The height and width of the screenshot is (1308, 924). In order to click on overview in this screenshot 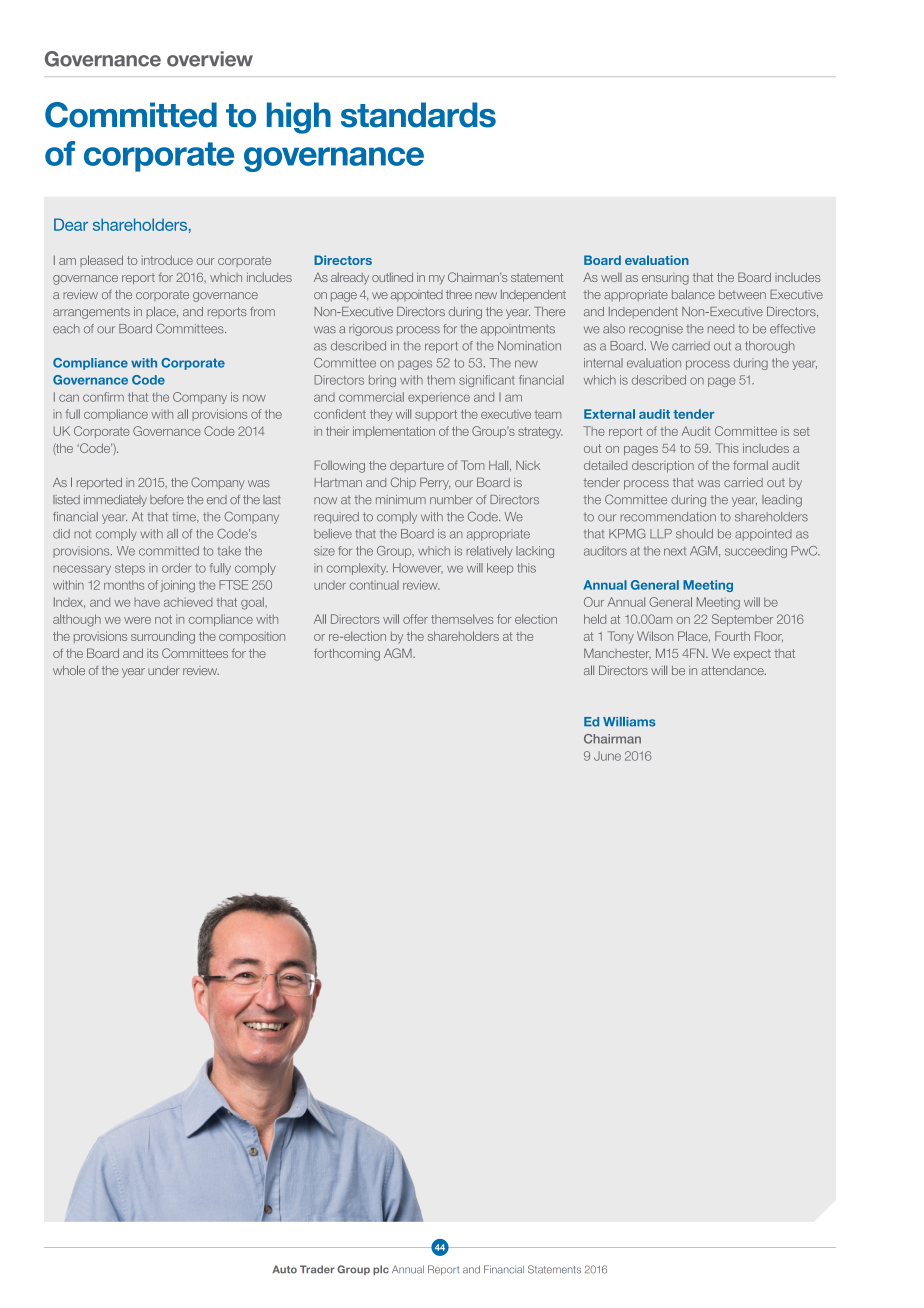, I will do `click(210, 59)`.
